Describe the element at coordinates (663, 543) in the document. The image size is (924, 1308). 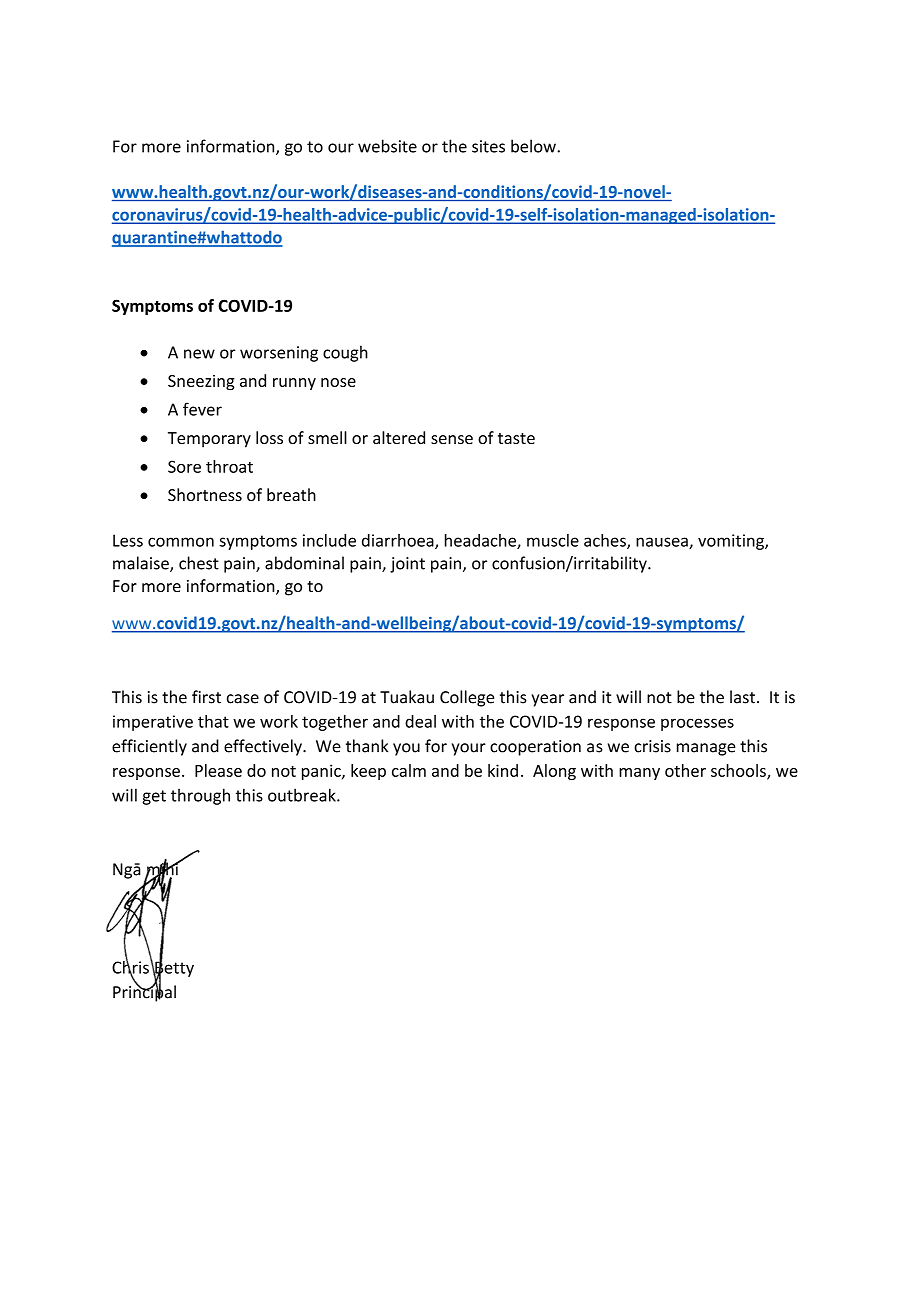
I see `nausea` at that location.
